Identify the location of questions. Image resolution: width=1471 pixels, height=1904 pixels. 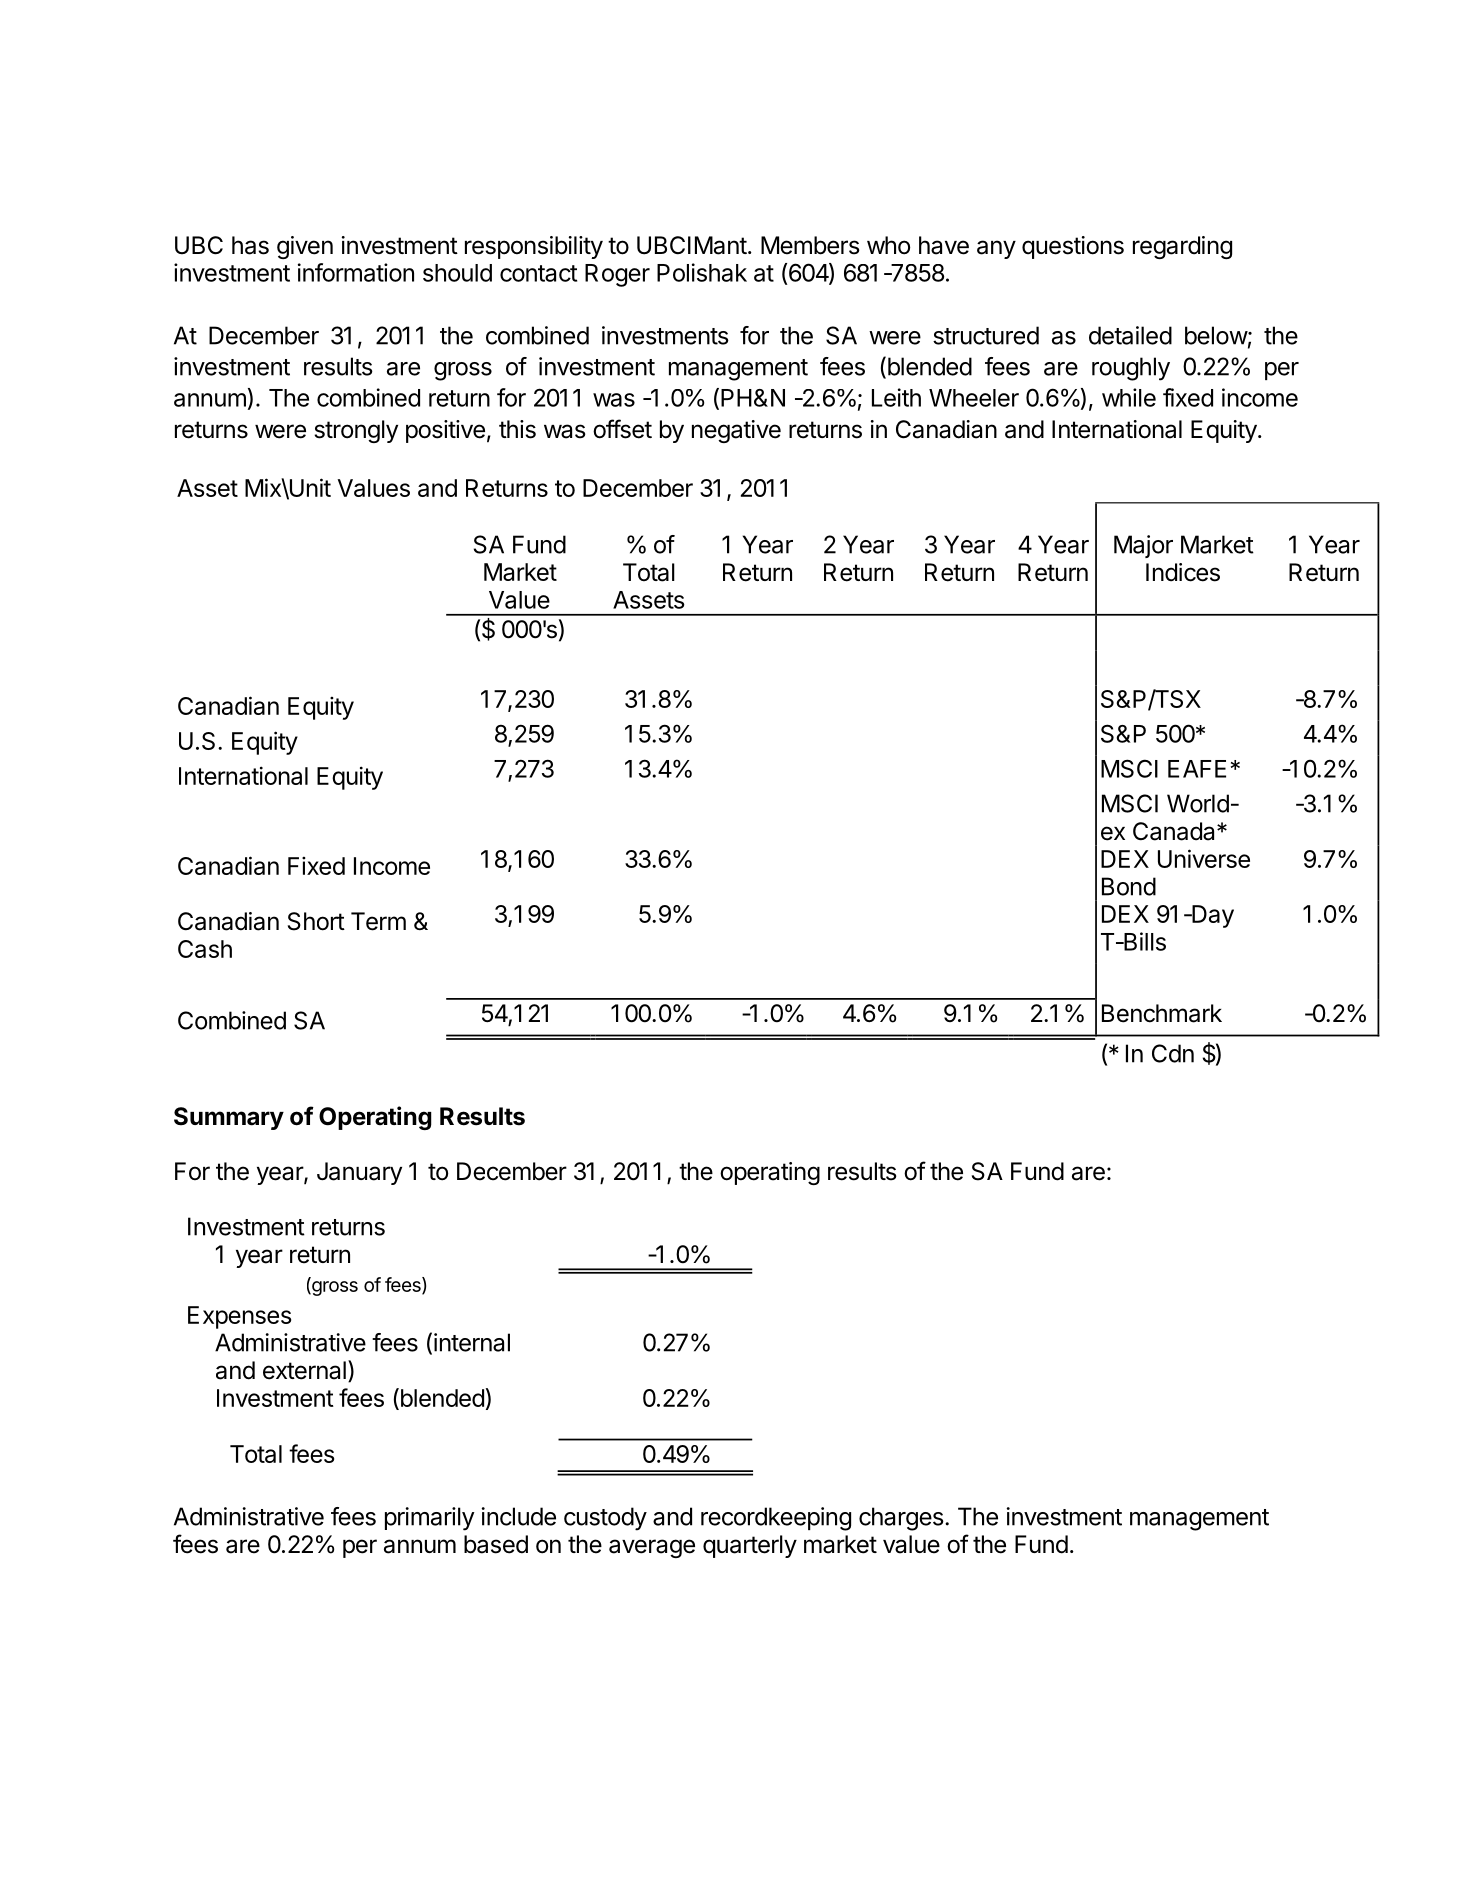
(1073, 247).
